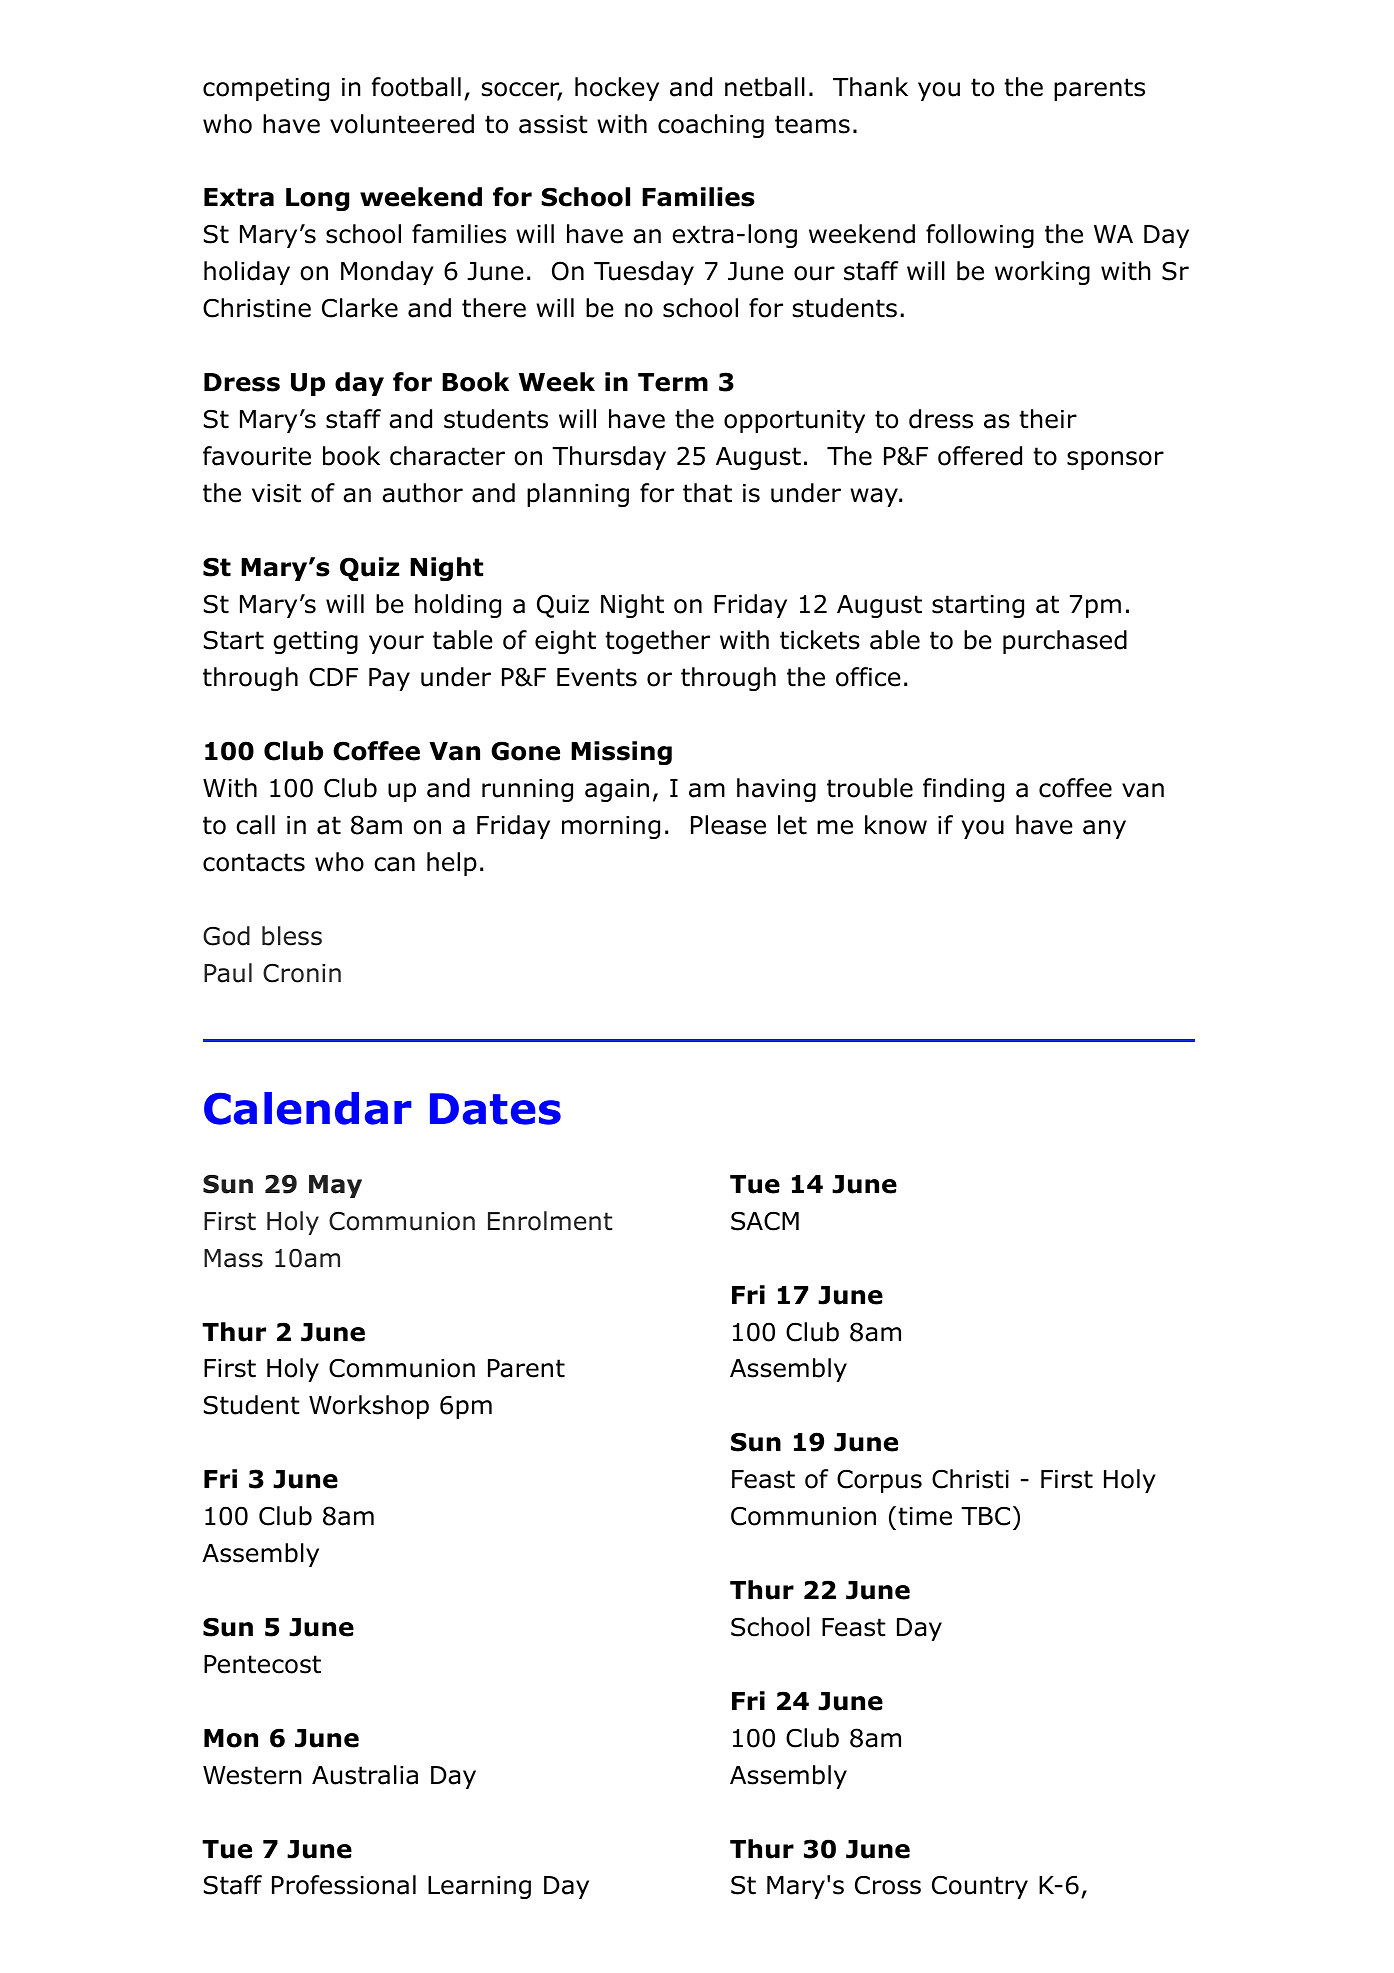 The width and height of the page is (1394, 1973). What do you see at coordinates (980, 1887) in the page?
I see `Country` at bounding box center [980, 1887].
